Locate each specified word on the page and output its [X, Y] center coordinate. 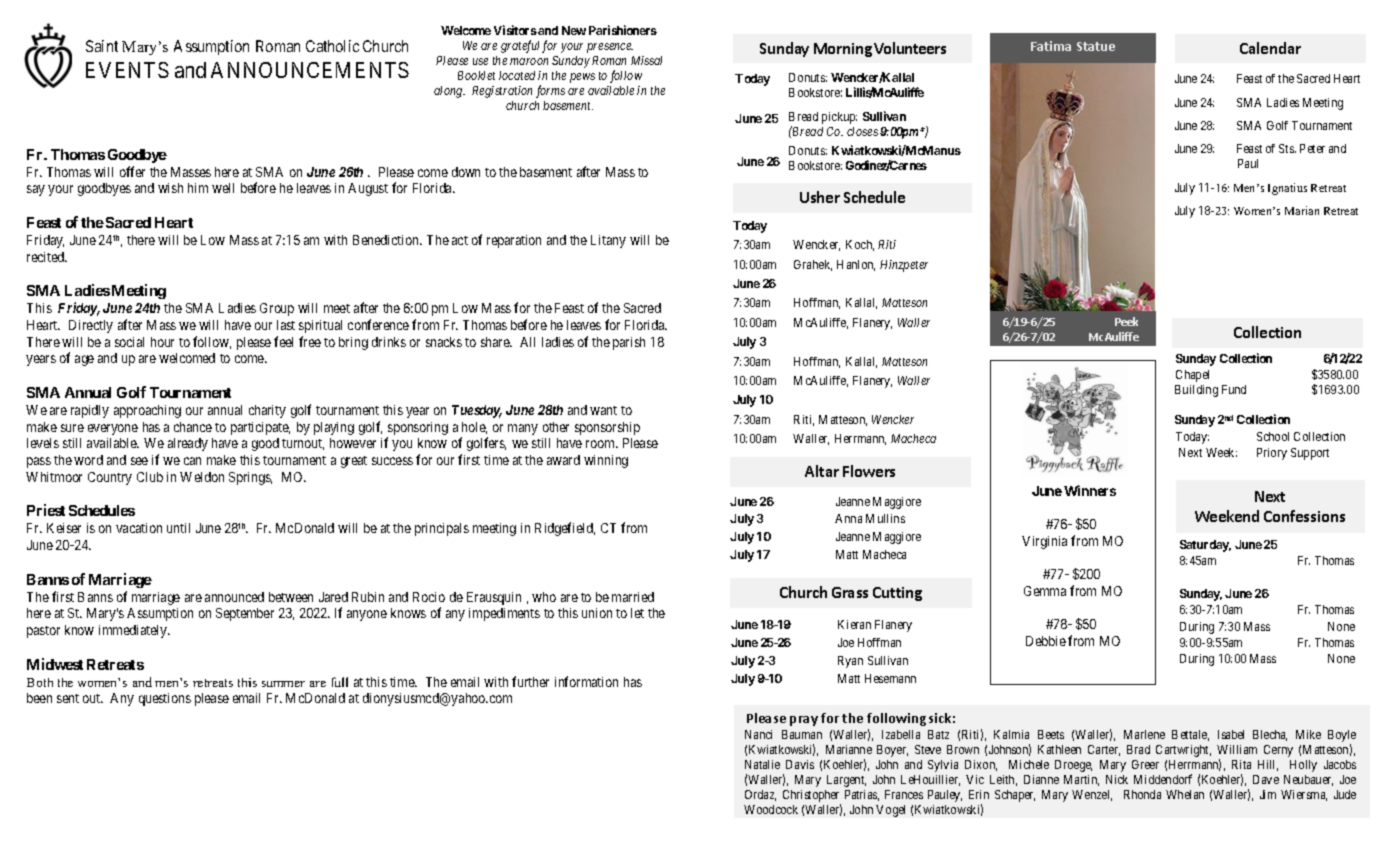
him [198, 188]
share [496, 342]
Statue [1096, 46]
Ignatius [1287, 189]
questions [165, 699]
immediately [134, 631]
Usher [820, 197]
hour [162, 342]
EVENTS [127, 70]
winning [606, 461]
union [597, 613]
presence [610, 48]
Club [150, 477]
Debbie [1046, 641]
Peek [1126, 321]
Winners [1090, 490]
